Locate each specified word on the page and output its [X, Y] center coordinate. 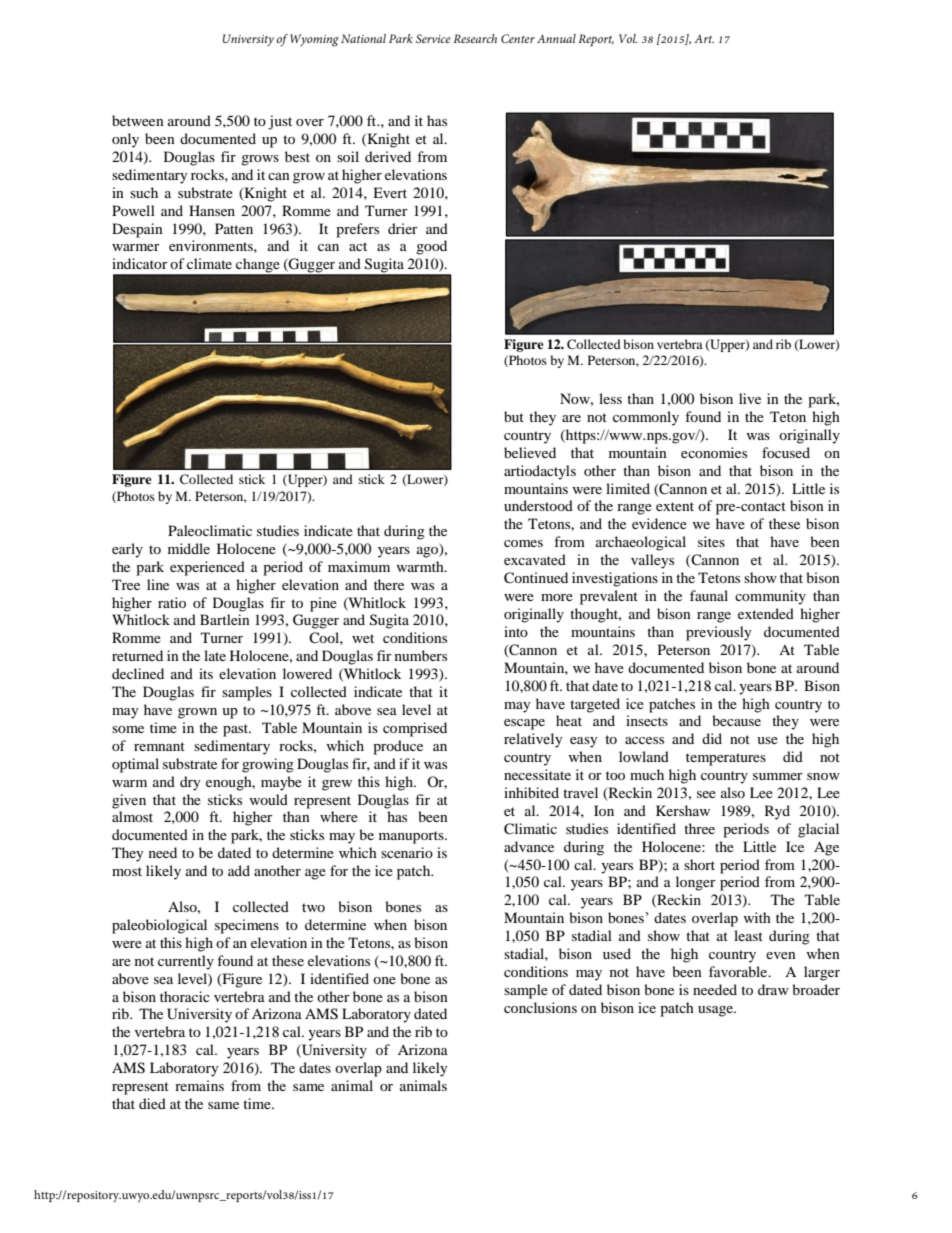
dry [190, 783]
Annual [556, 38]
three [699, 828]
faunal [709, 595]
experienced [207, 568]
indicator [140, 263]
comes [523, 543]
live [750, 398]
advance [529, 846]
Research [475, 38]
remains [199, 1085]
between [138, 120]
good [431, 247]
